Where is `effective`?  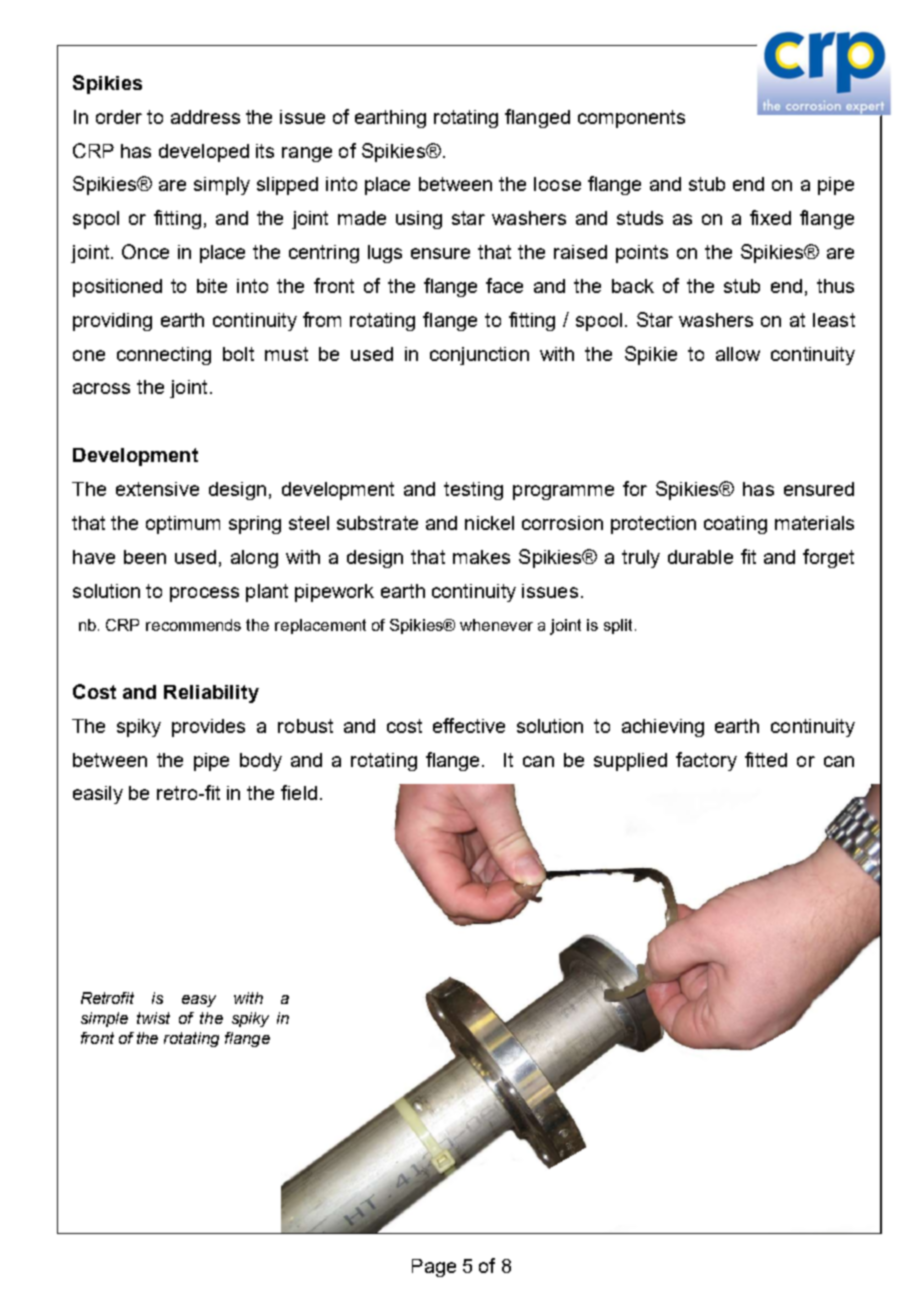 effective is located at coordinates (469, 725).
